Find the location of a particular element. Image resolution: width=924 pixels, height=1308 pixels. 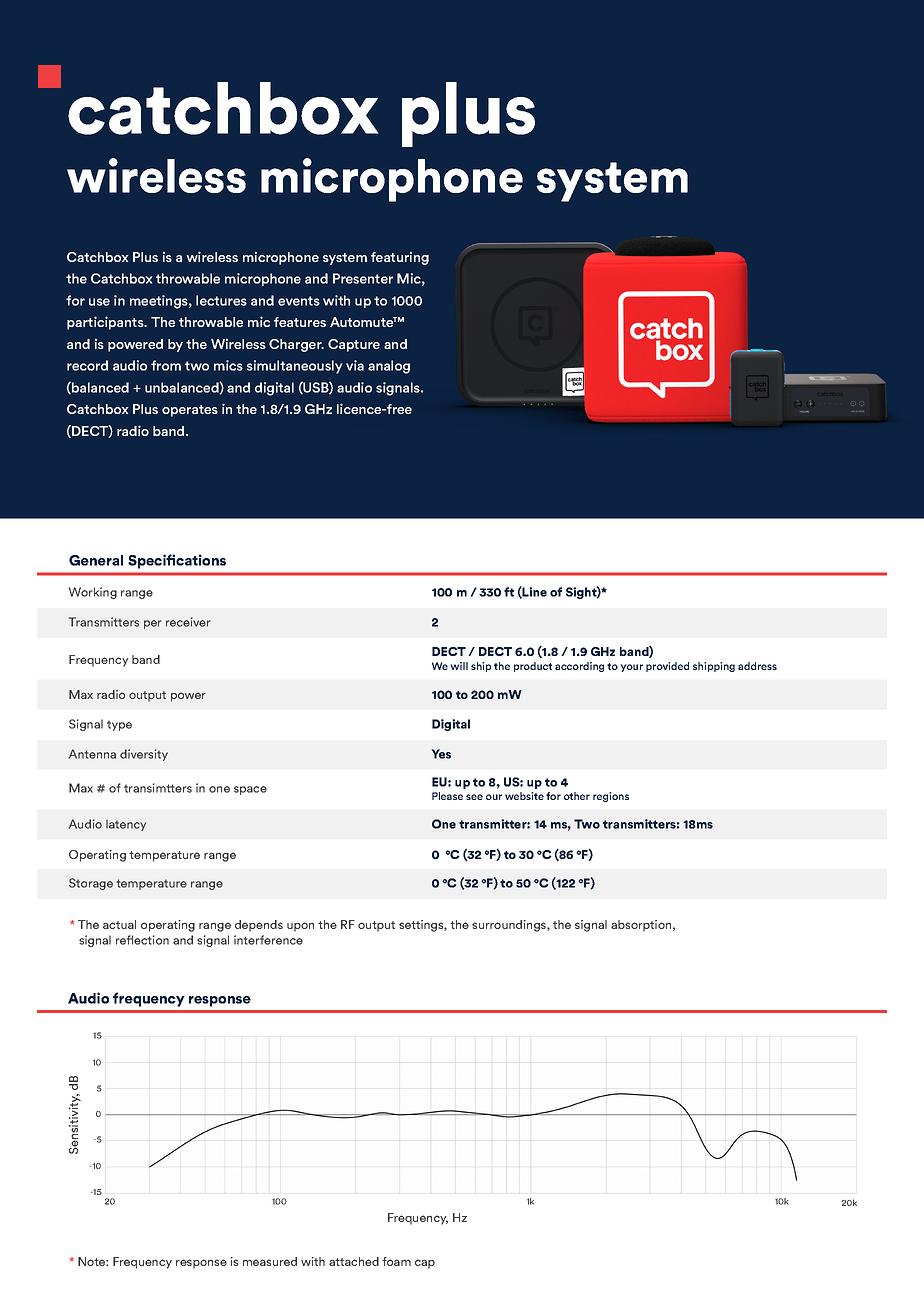

measured is located at coordinates (270, 1261).
